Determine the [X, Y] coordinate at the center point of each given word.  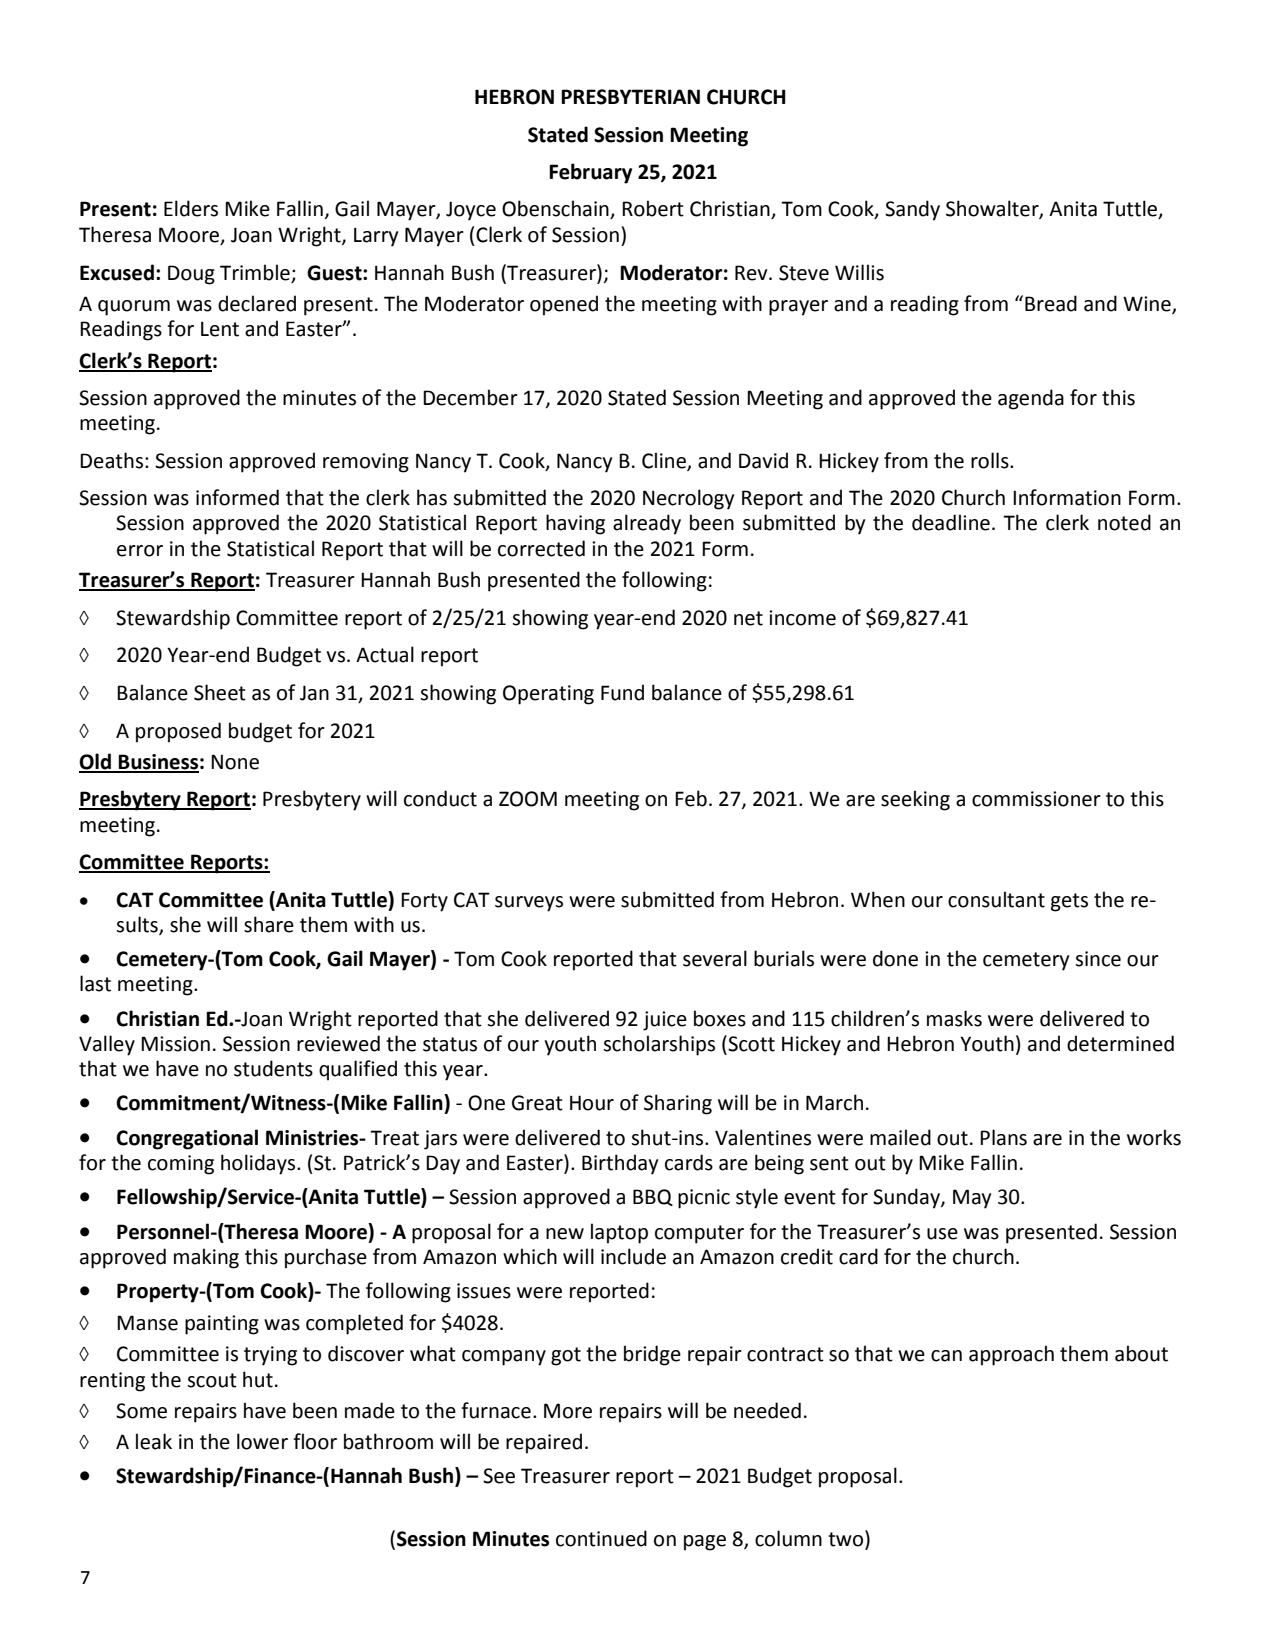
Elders [191, 208]
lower [262, 1441]
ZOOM [528, 799]
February [590, 173]
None [235, 762]
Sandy [912, 210]
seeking [915, 800]
